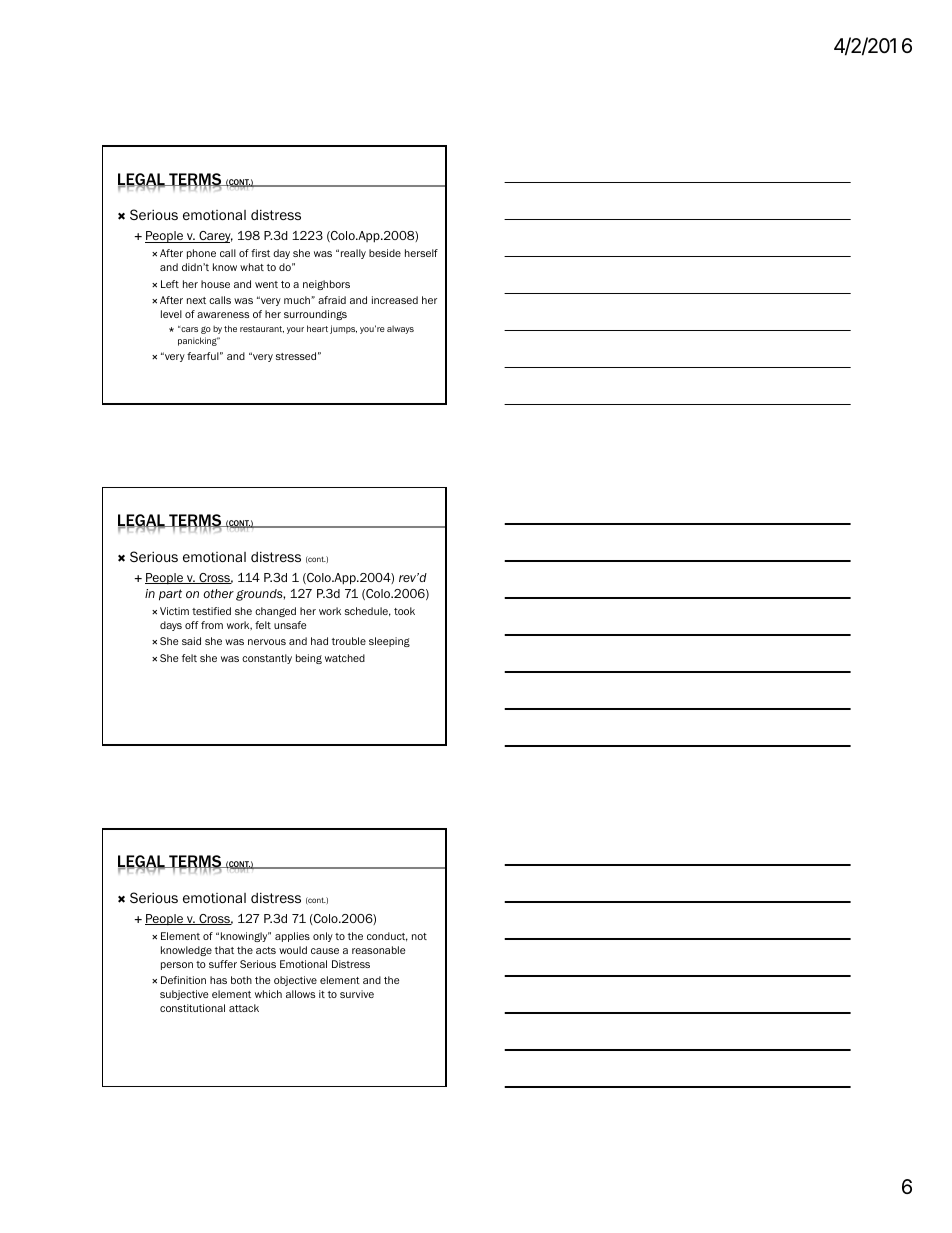 The width and height of the screenshot is (952, 1233). What do you see at coordinates (389, 642) in the screenshot?
I see `sleeping` at bounding box center [389, 642].
